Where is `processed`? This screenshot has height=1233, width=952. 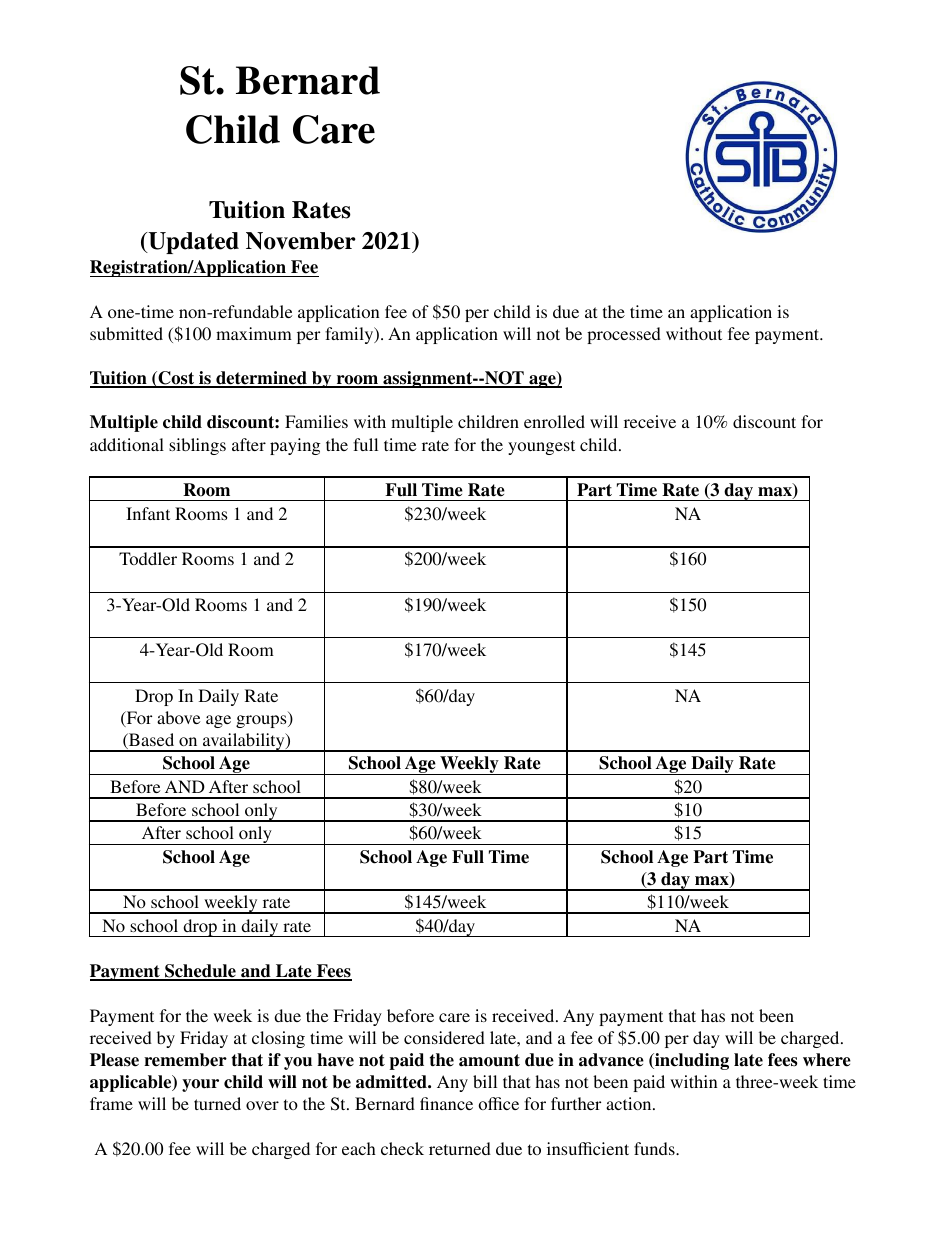
processed is located at coordinates (624, 335).
